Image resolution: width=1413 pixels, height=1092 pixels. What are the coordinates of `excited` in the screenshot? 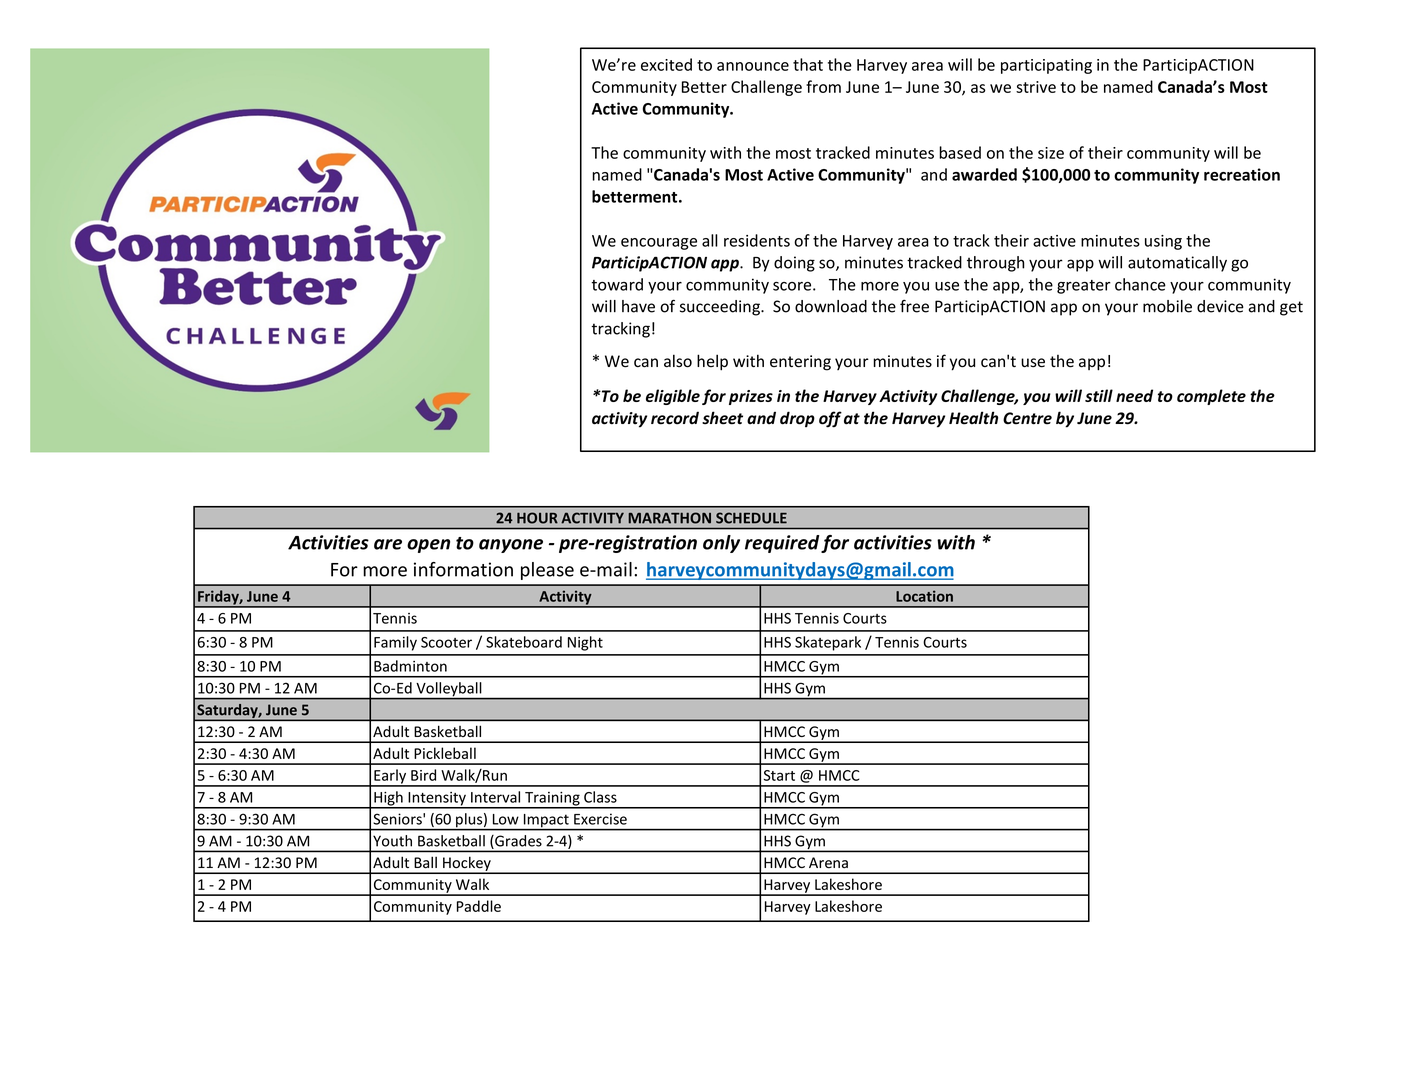 It's located at (666, 64).
